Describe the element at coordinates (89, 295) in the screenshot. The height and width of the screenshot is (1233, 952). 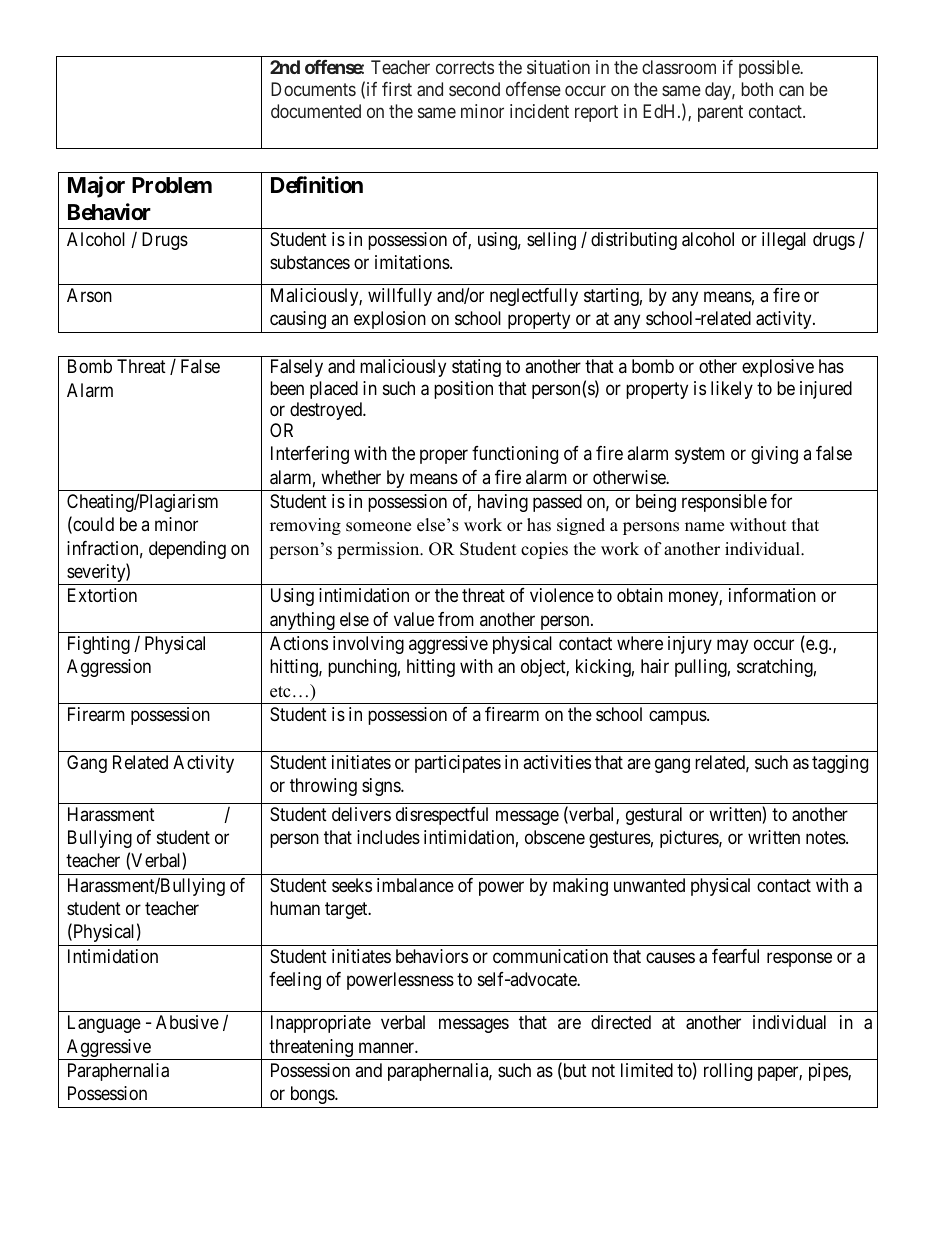
I see `Arson` at that location.
